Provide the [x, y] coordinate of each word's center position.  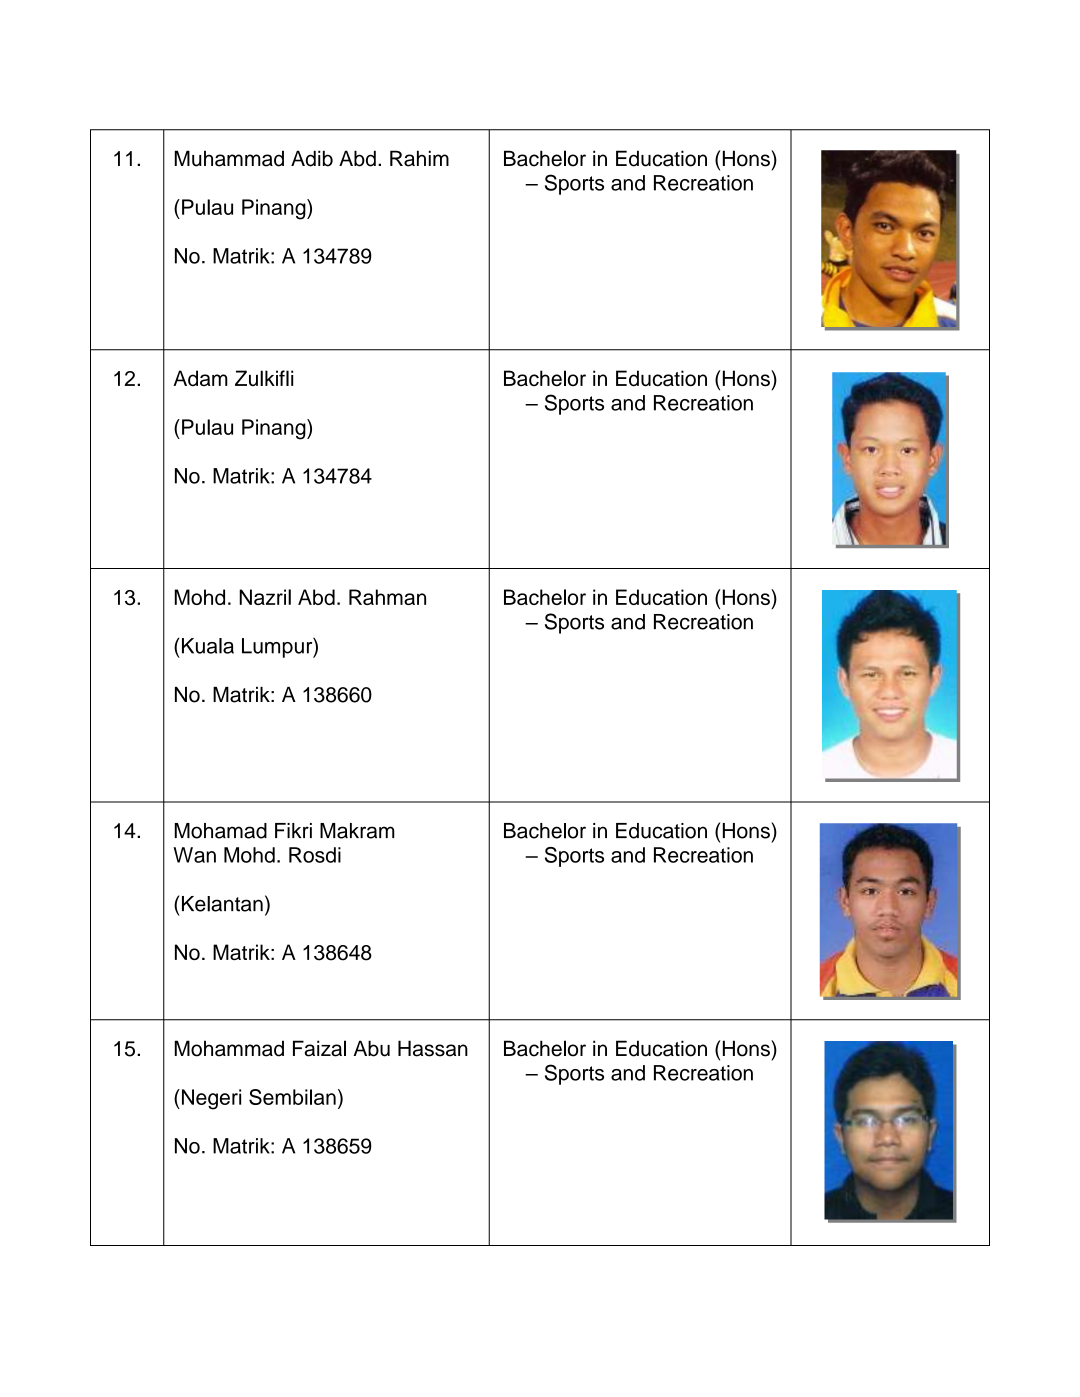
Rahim [419, 158]
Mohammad [229, 1048]
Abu [372, 1048]
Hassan [433, 1048]
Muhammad [229, 158]
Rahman [387, 597]
